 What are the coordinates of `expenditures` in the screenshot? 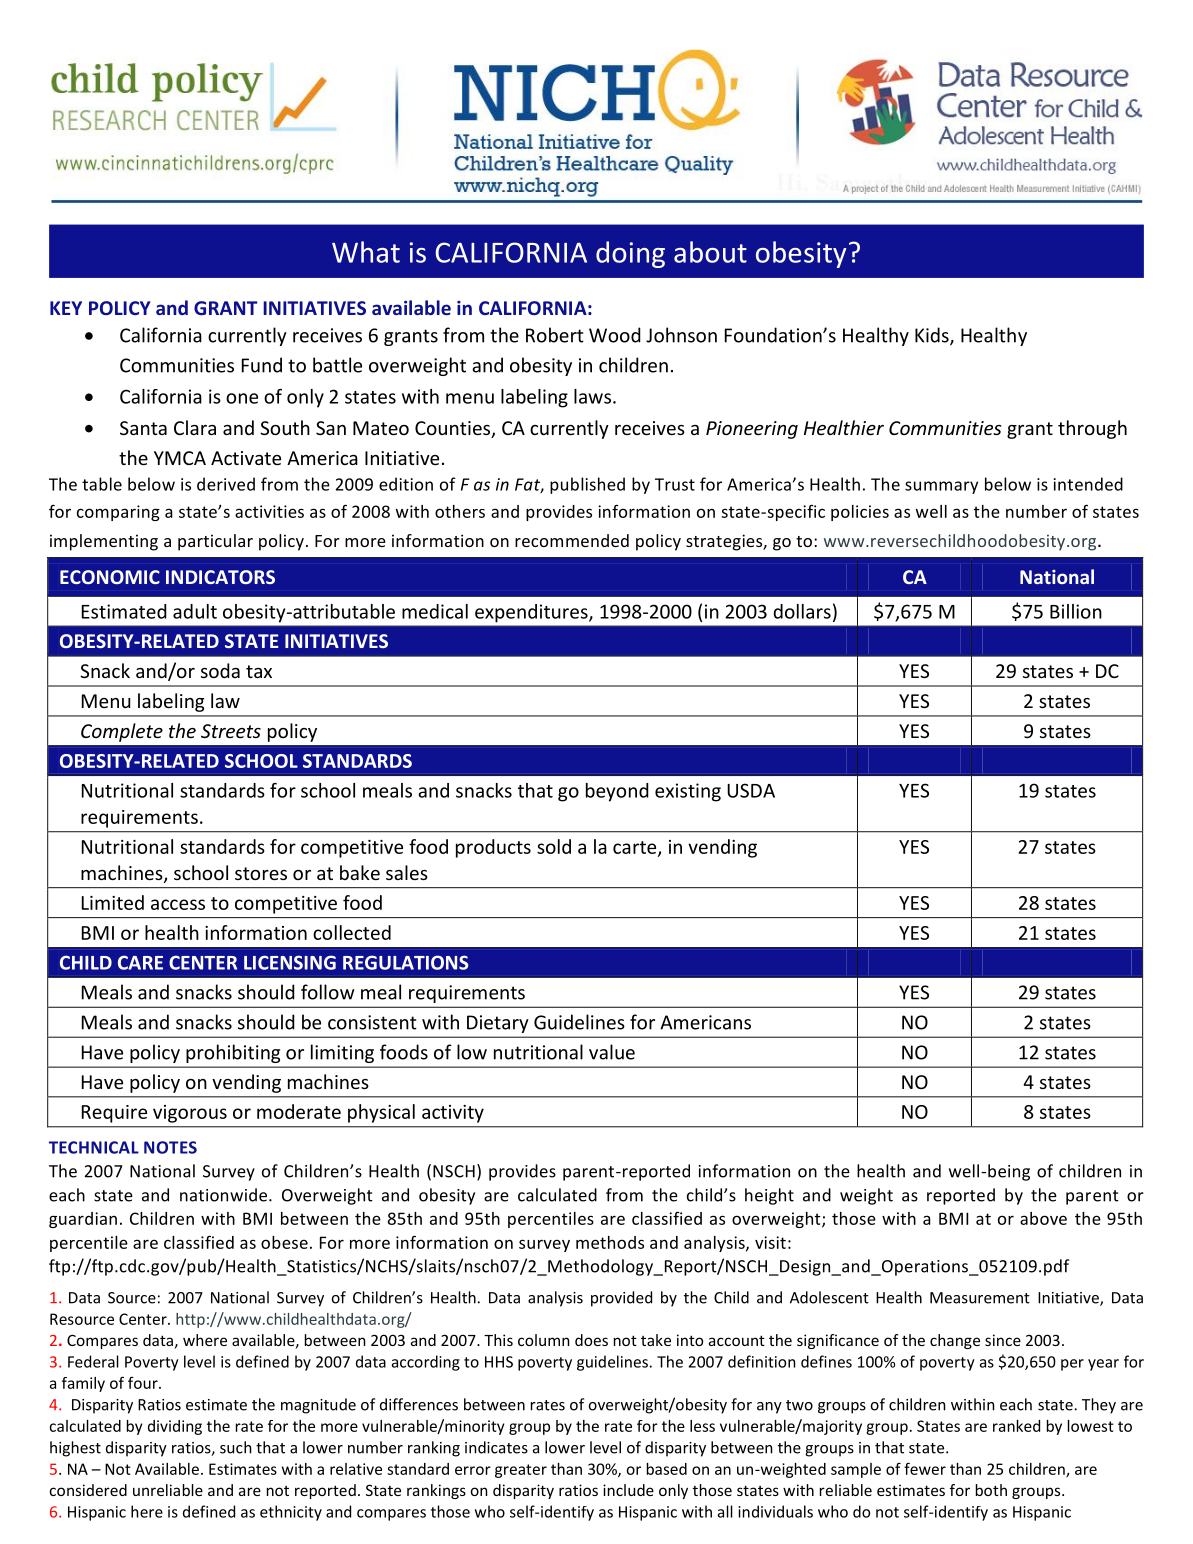 It's located at (532, 613).
